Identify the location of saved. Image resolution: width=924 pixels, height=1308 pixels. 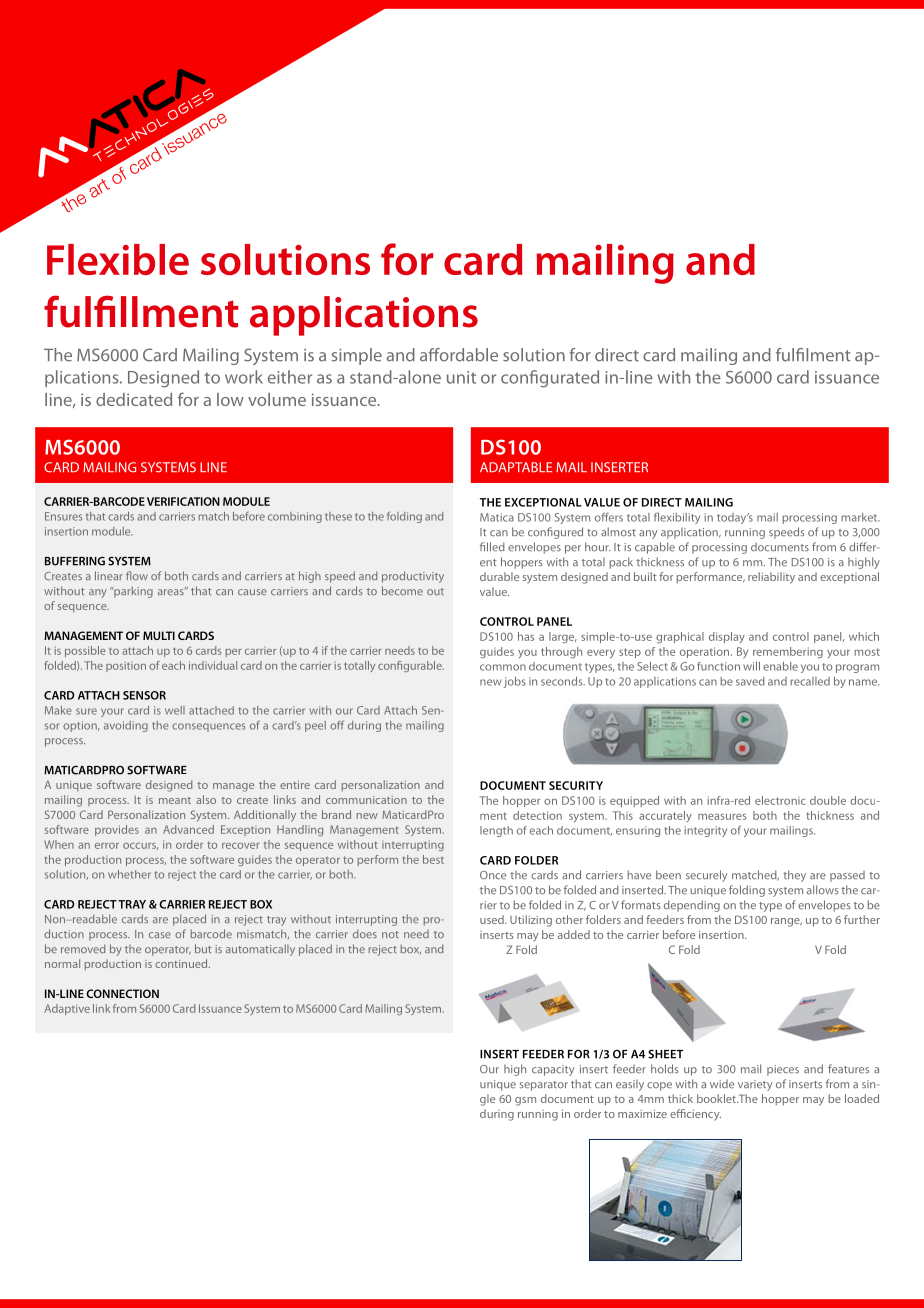
(750, 681).
